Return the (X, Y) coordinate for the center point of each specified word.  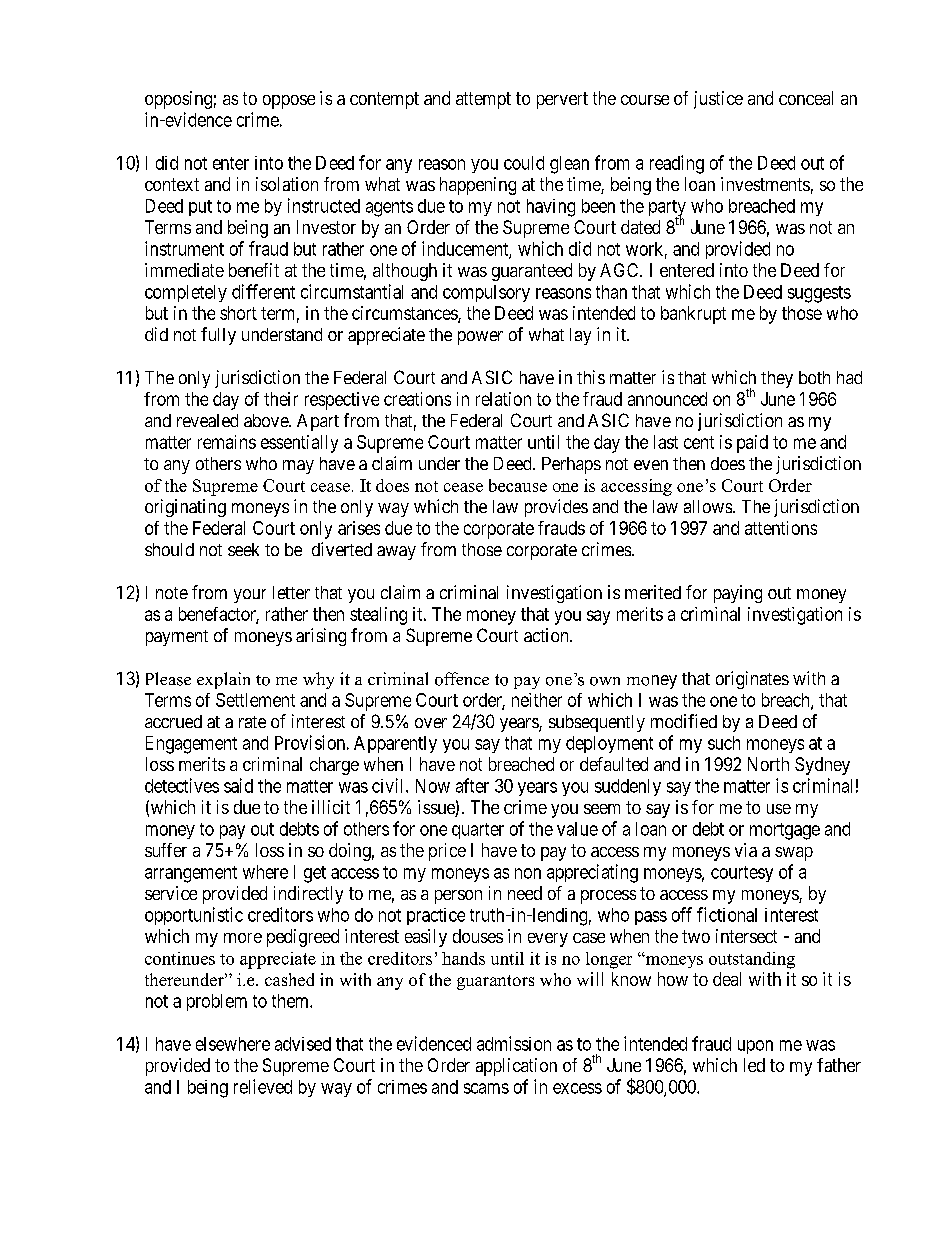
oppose (289, 102)
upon (755, 1047)
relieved (263, 1086)
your (250, 596)
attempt (483, 100)
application (516, 1067)
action (547, 635)
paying (738, 594)
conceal (806, 98)
